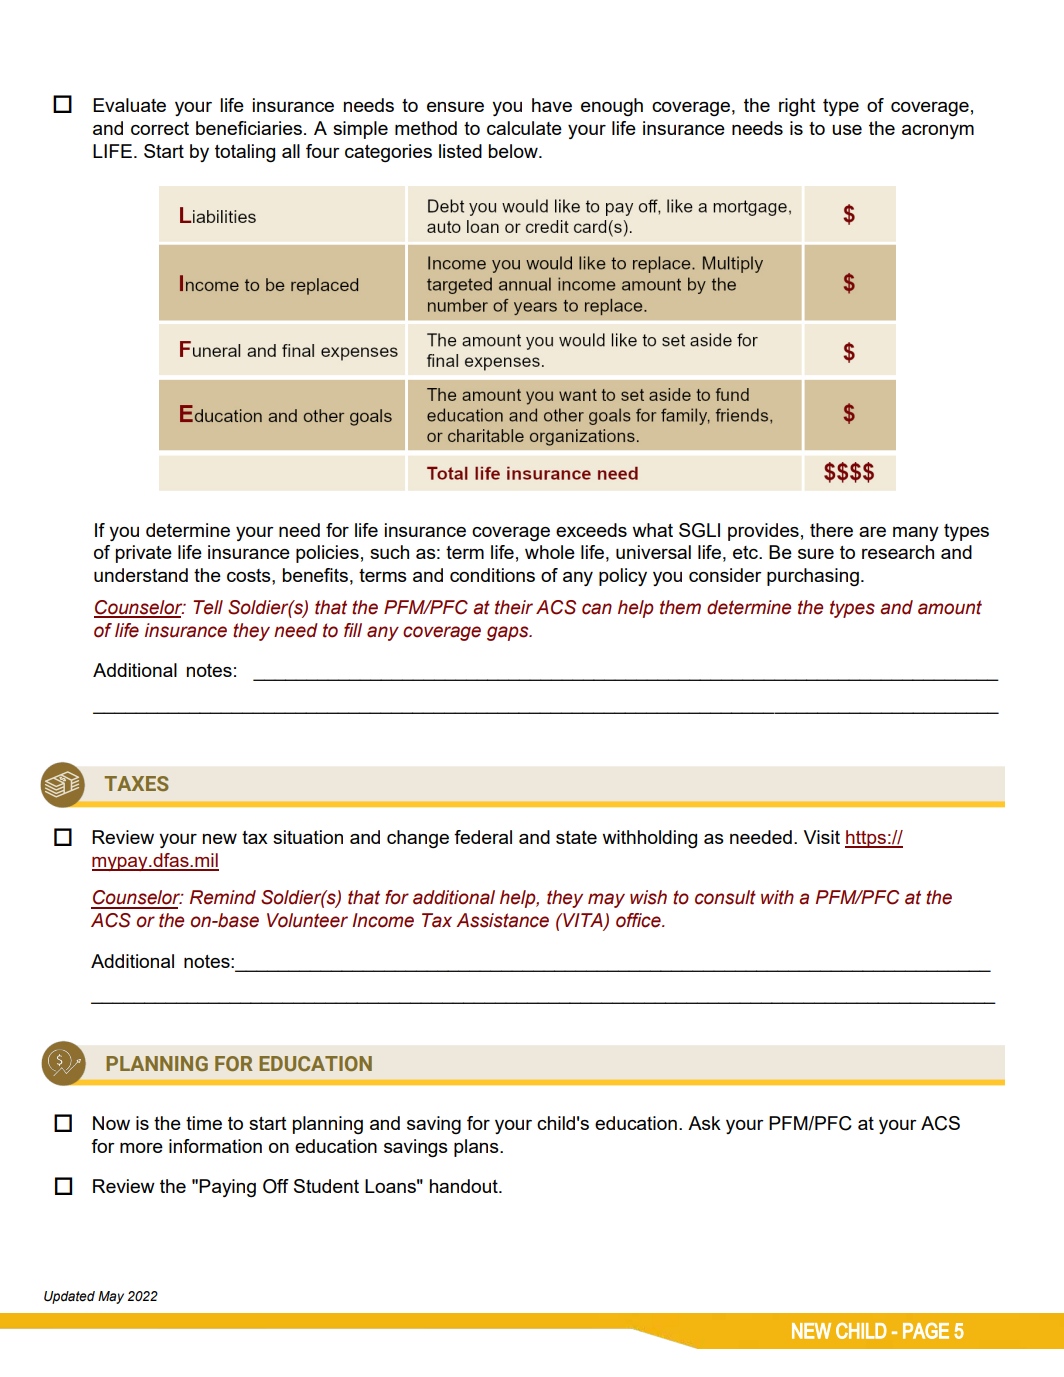 This document has width=1064, height=1377. I want to click on private, so click(144, 554).
